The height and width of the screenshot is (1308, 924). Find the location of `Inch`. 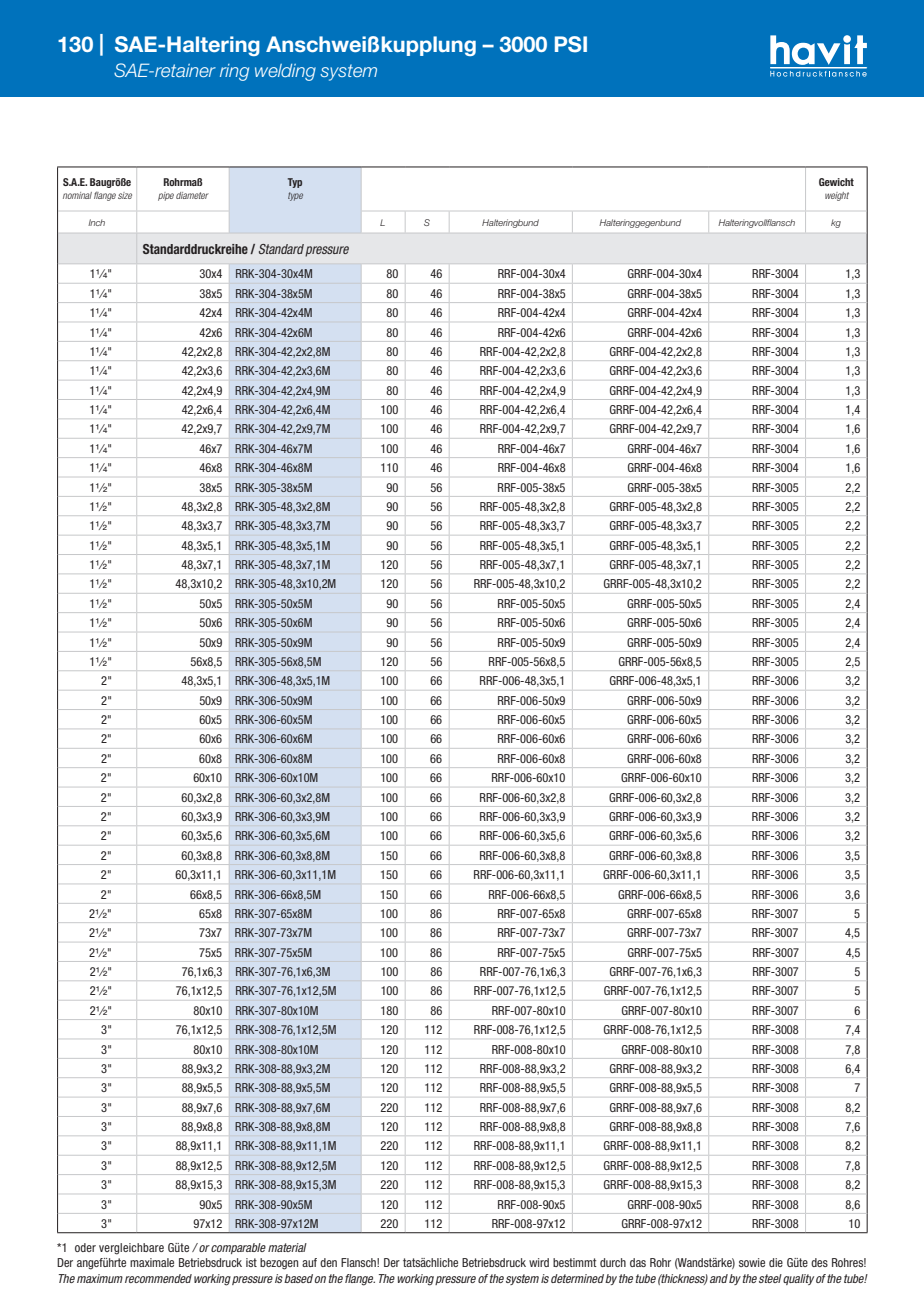

Inch is located at coordinates (96, 222).
